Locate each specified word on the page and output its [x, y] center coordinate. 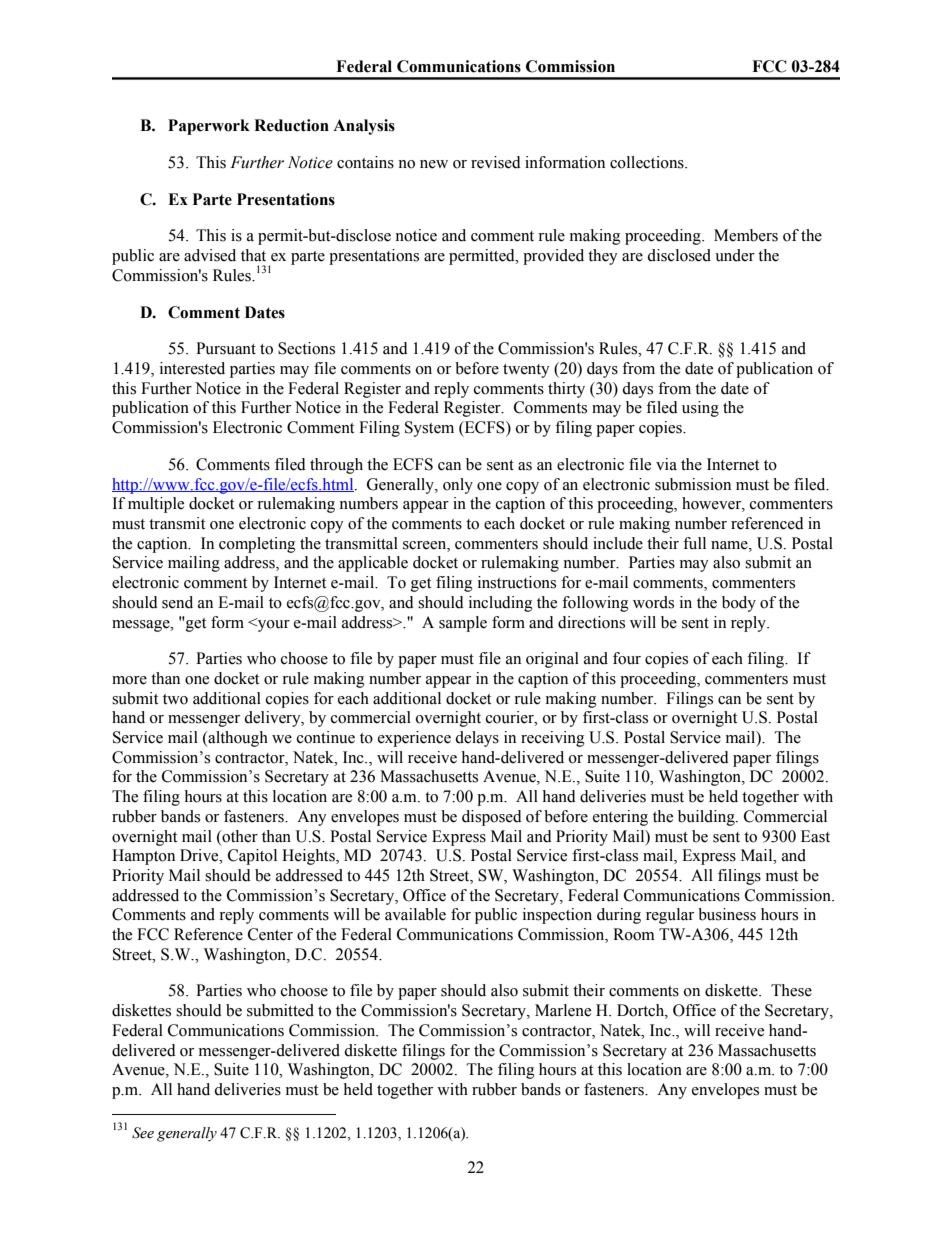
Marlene [563, 1010]
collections [648, 162]
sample [463, 624]
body [739, 604]
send [177, 602]
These [791, 990]
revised [496, 162]
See [143, 1133]
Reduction [291, 125]
